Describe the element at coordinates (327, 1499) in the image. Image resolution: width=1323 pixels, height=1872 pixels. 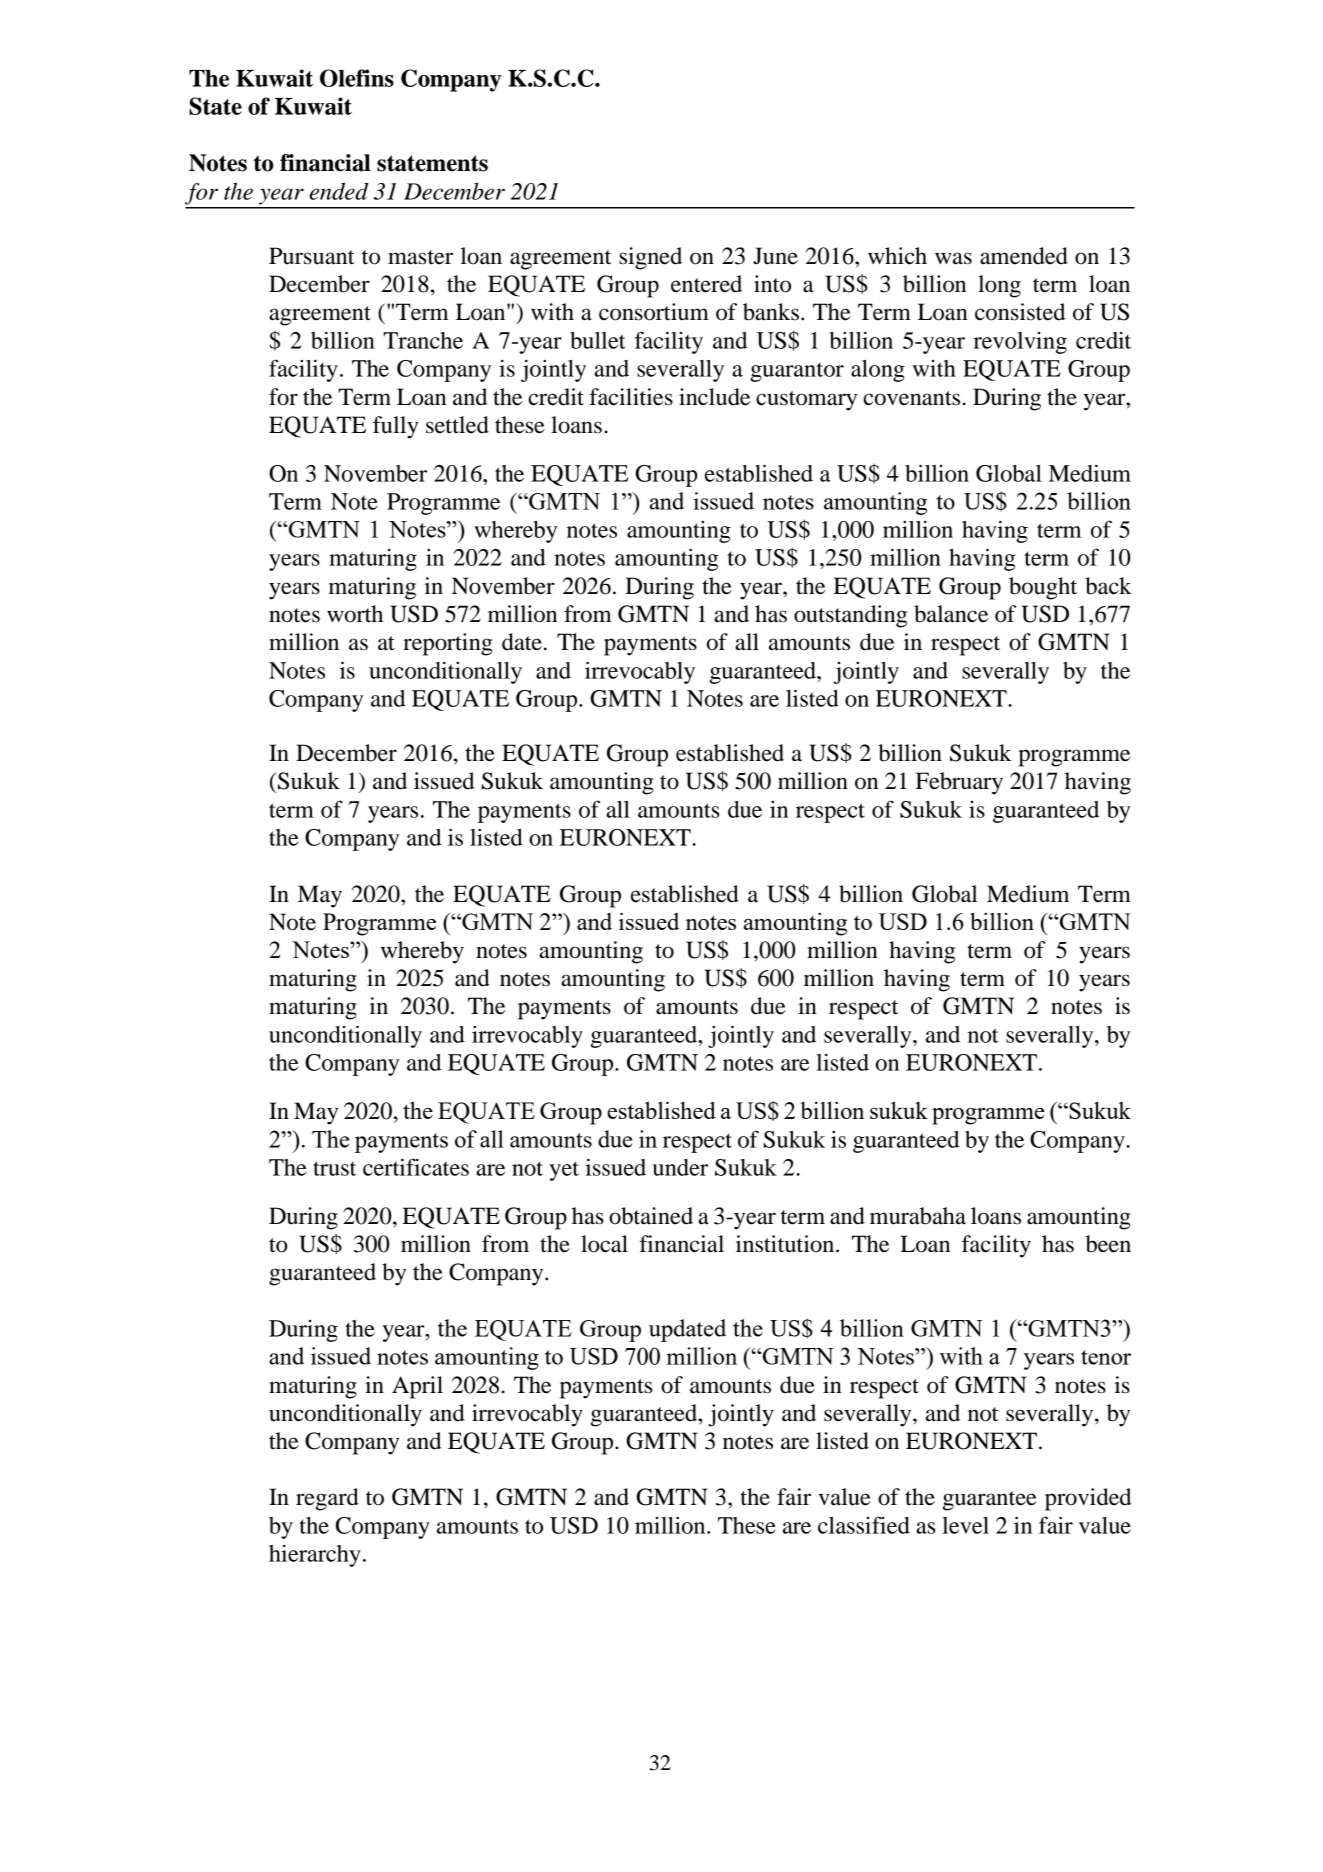
I see `regard` at that location.
